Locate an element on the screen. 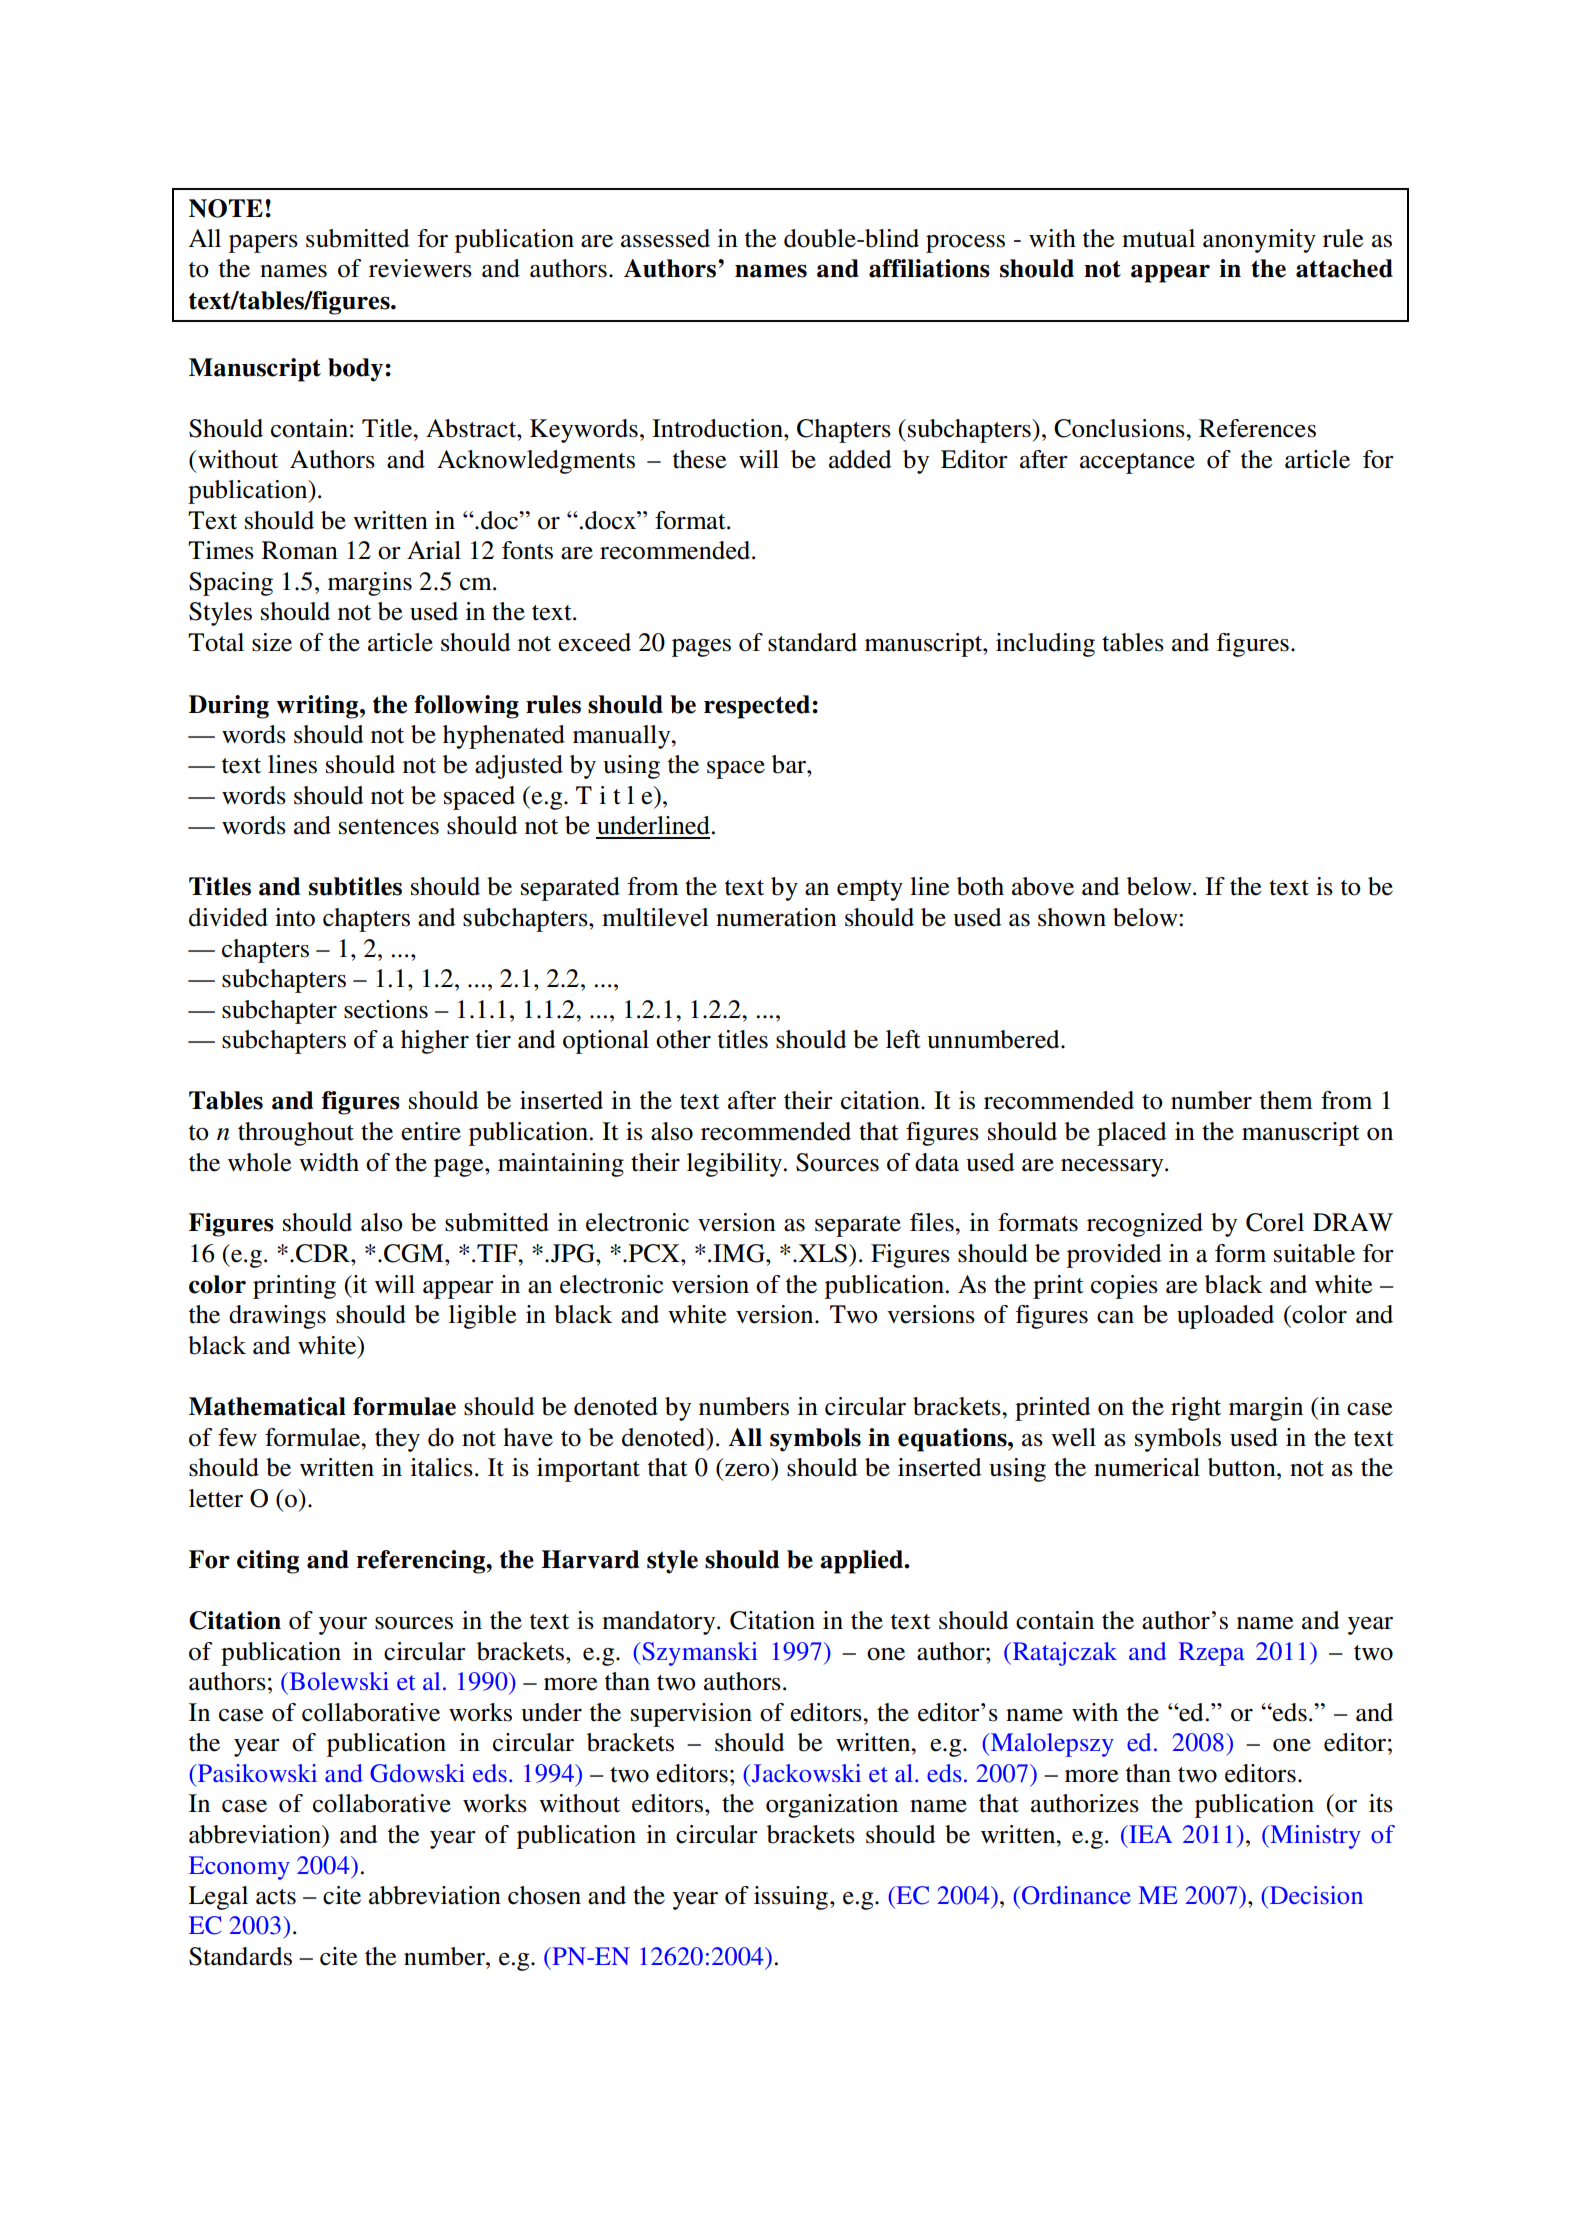 The image size is (1581, 2238). right is located at coordinates (1196, 1409).
